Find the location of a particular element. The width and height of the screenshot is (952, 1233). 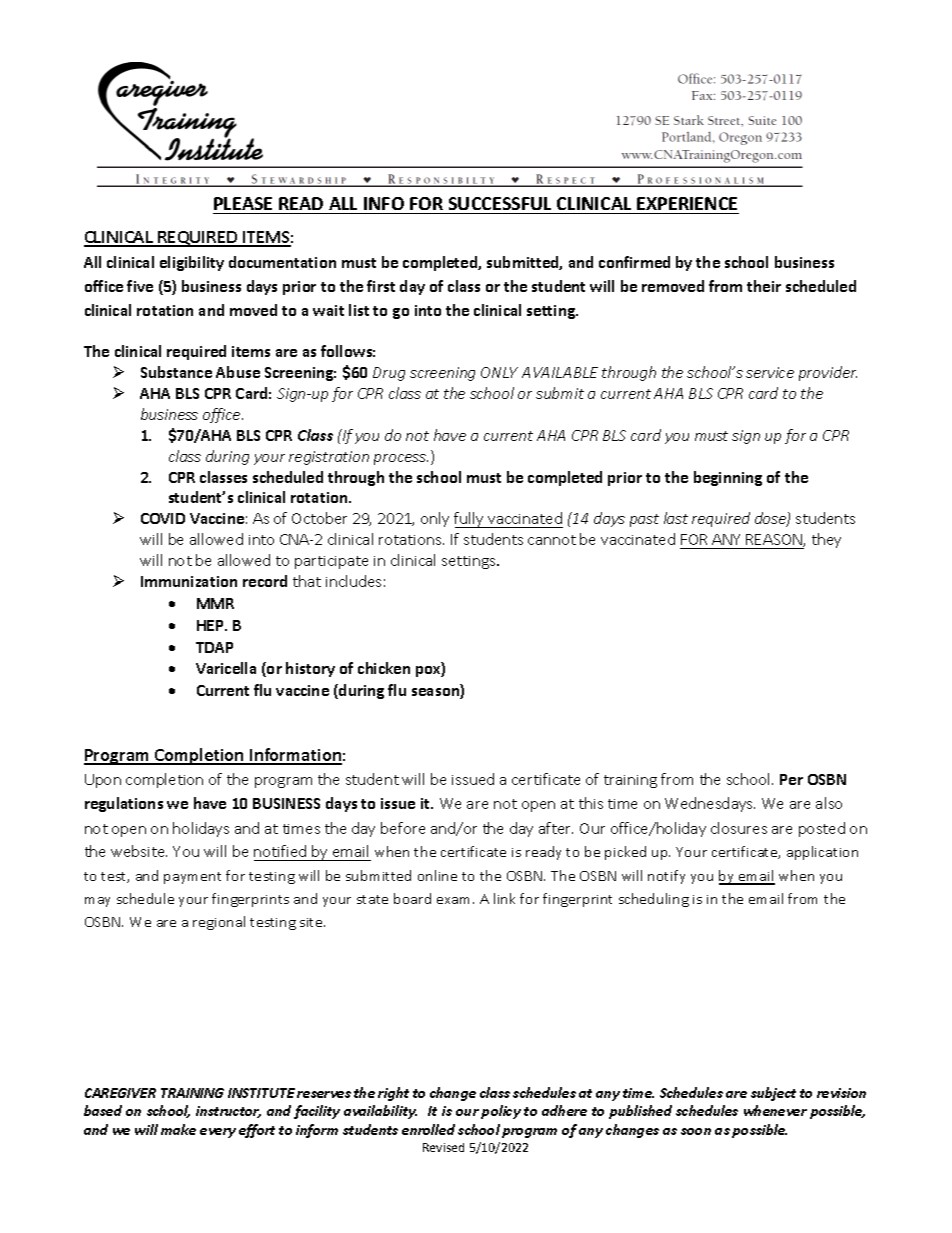

eligibility is located at coordinates (192, 263).
